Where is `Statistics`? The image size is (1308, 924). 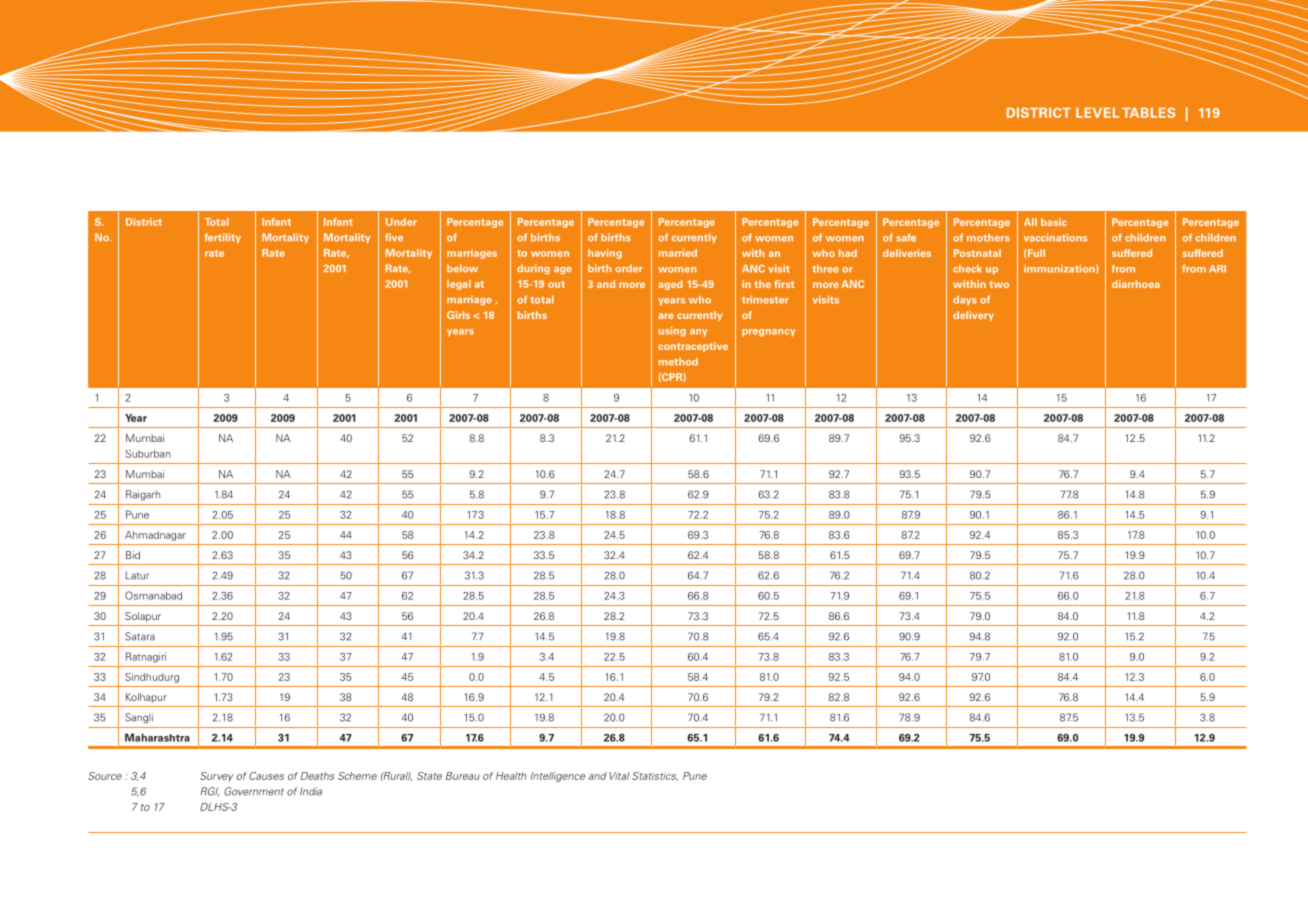
Statistics is located at coordinates (655, 776).
